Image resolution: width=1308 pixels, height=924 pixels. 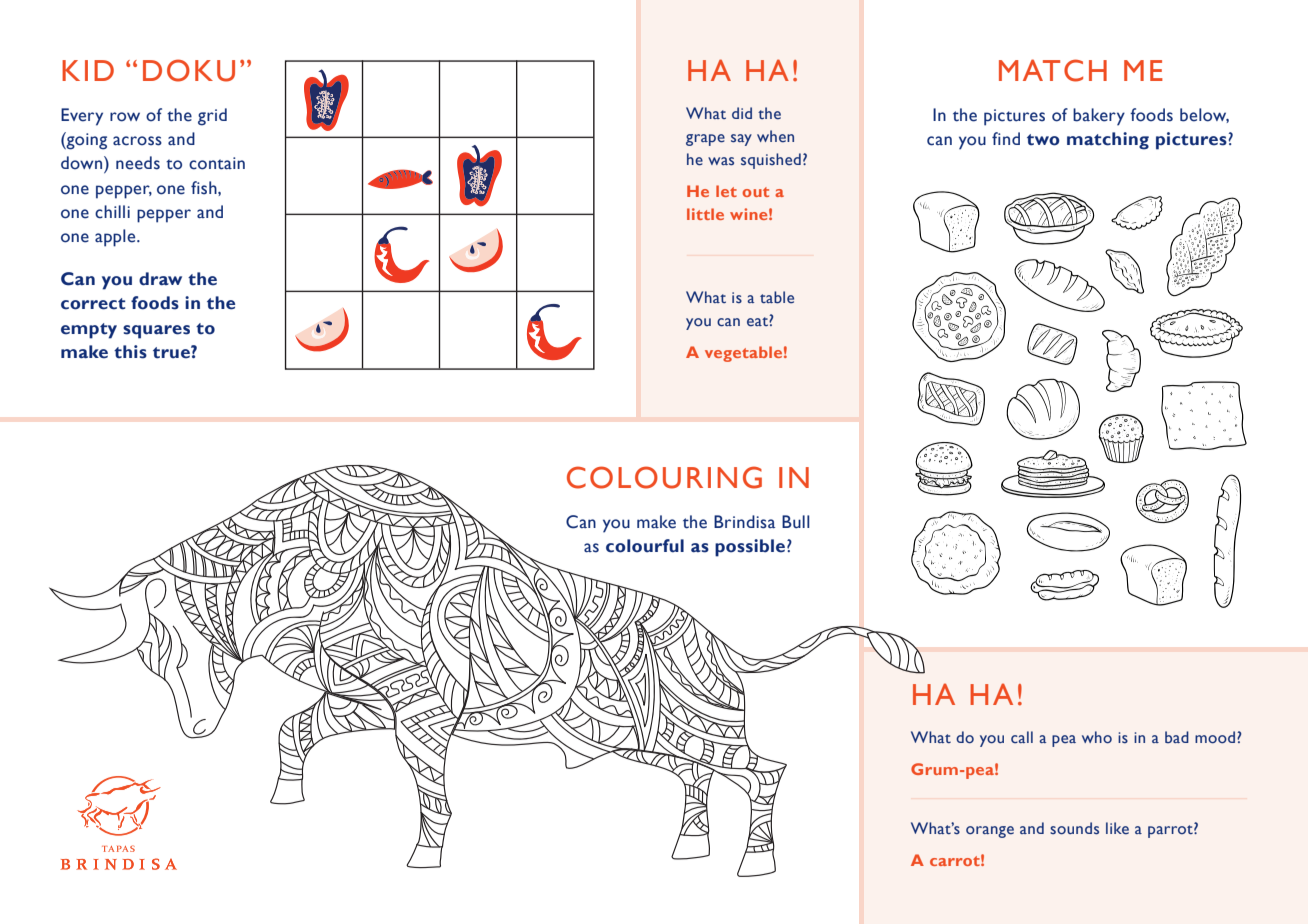 What do you see at coordinates (212, 117) in the screenshot?
I see `grid` at bounding box center [212, 117].
